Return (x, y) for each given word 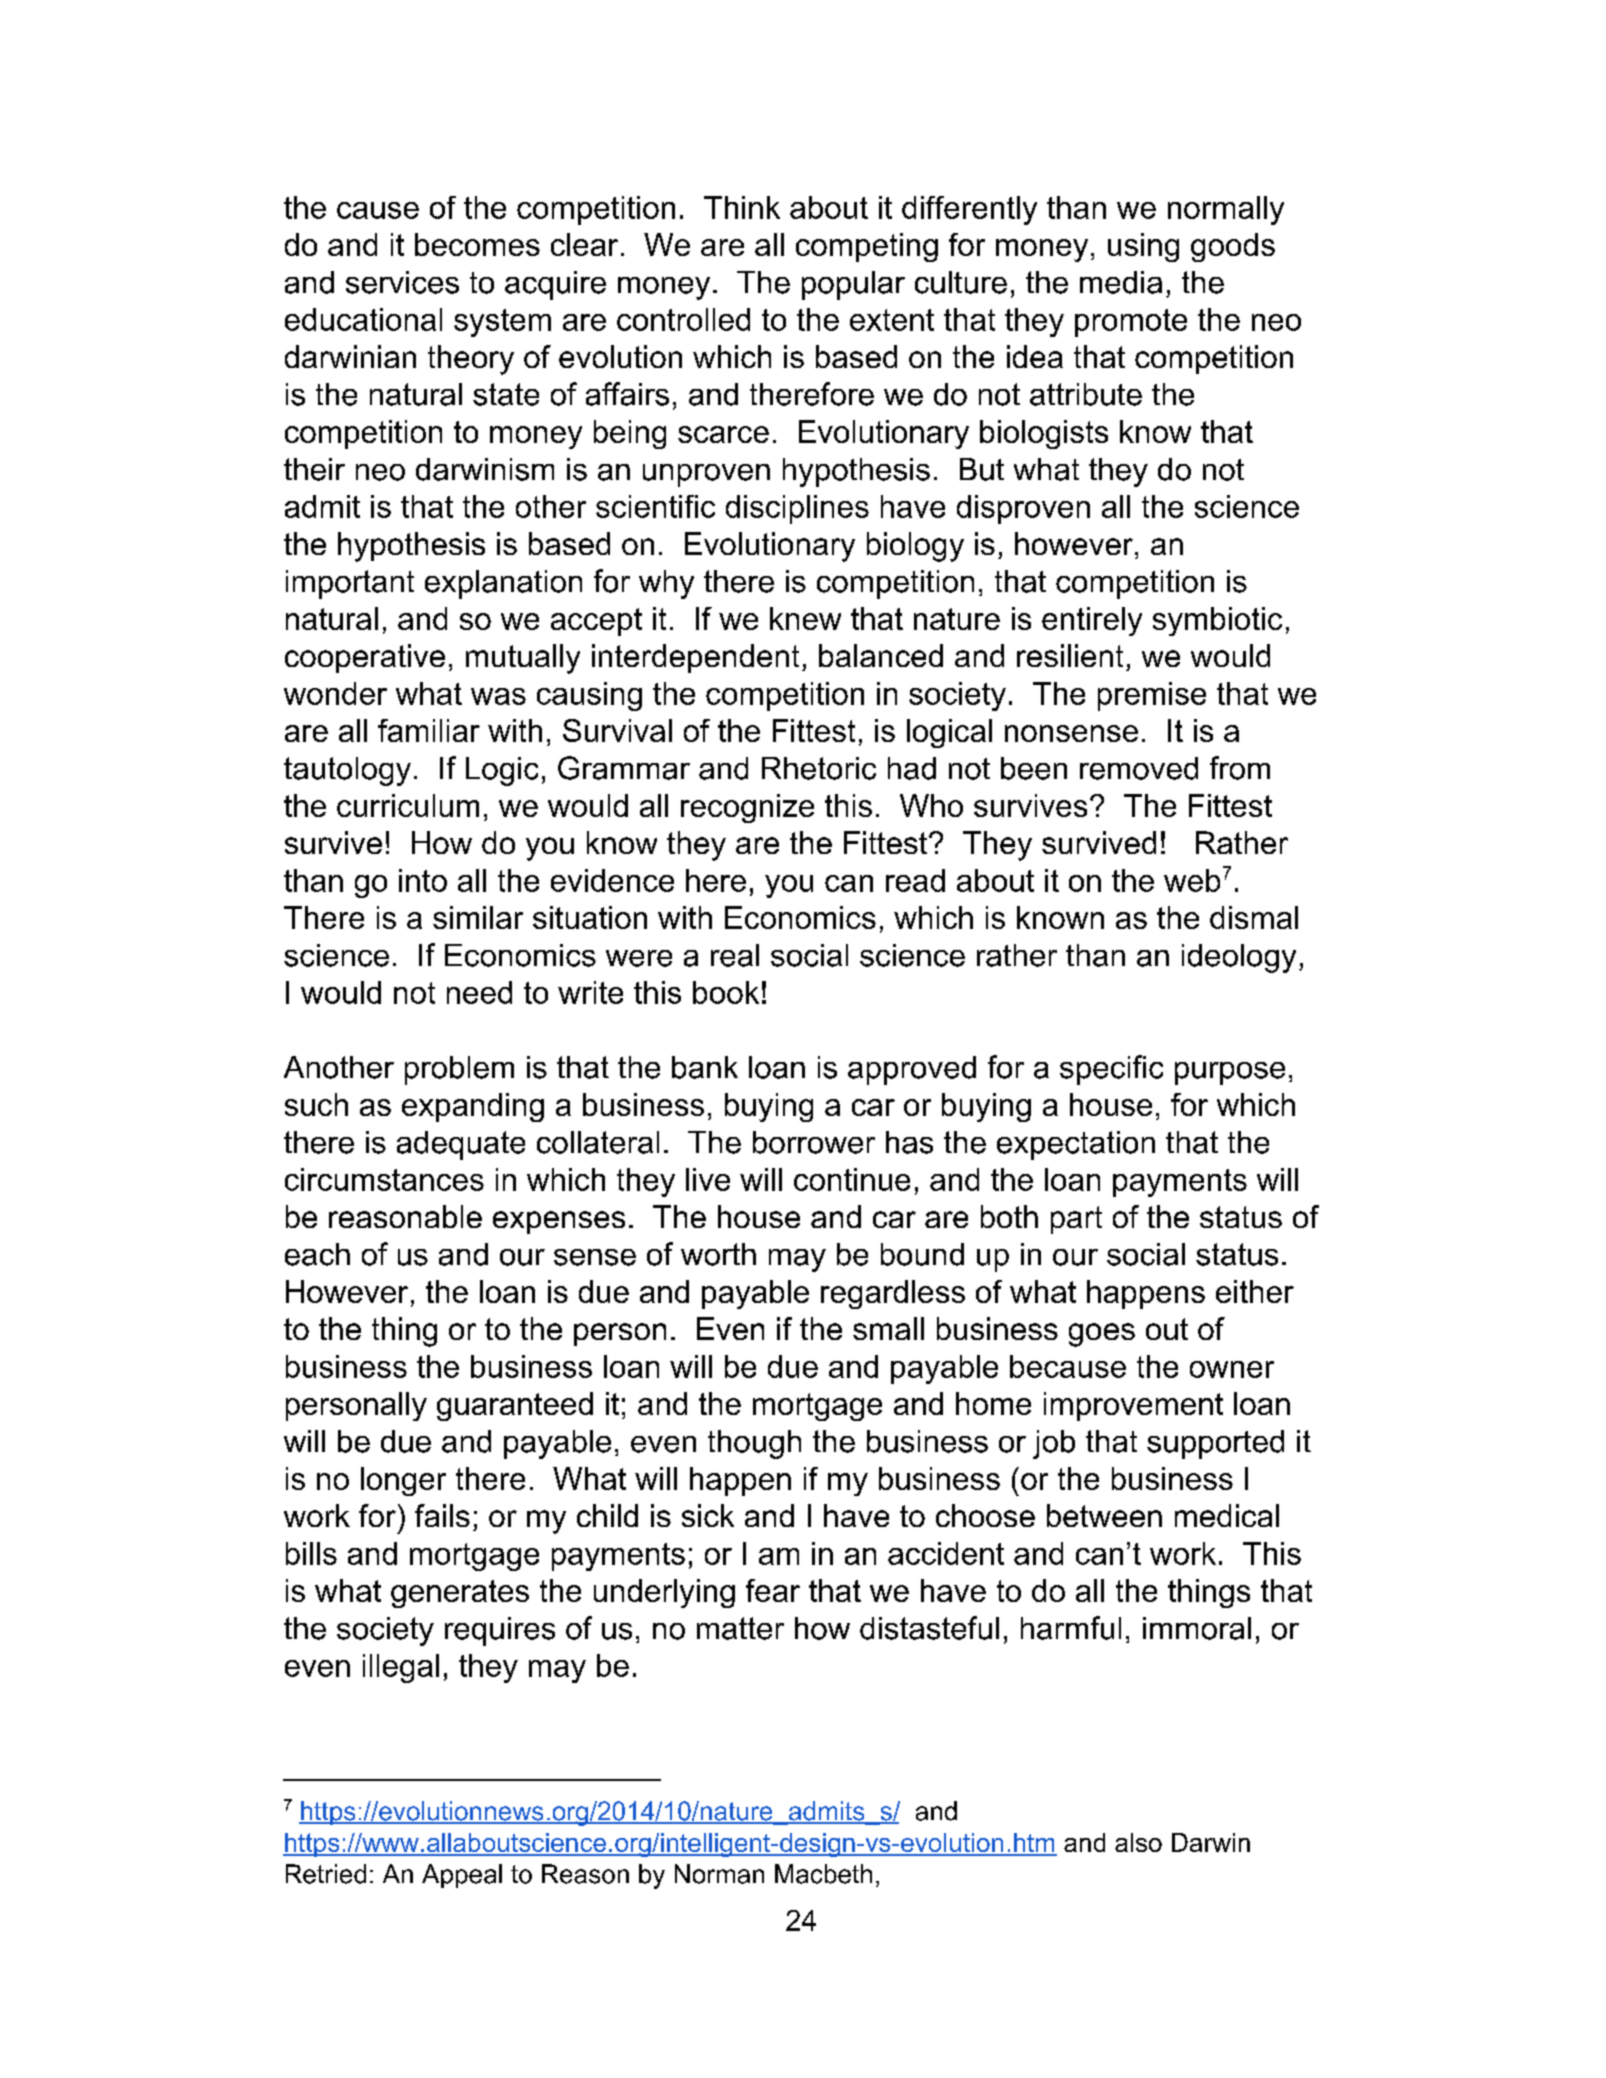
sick (708, 1515)
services (402, 282)
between (1104, 1515)
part (1076, 1220)
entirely (1092, 621)
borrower (814, 1142)
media (1121, 282)
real (735, 955)
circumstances (384, 1179)
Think (742, 207)
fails (442, 1515)
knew (805, 618)
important (350, 584)
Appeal (462, 1876)
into (423, 880)
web (1192, 880)
